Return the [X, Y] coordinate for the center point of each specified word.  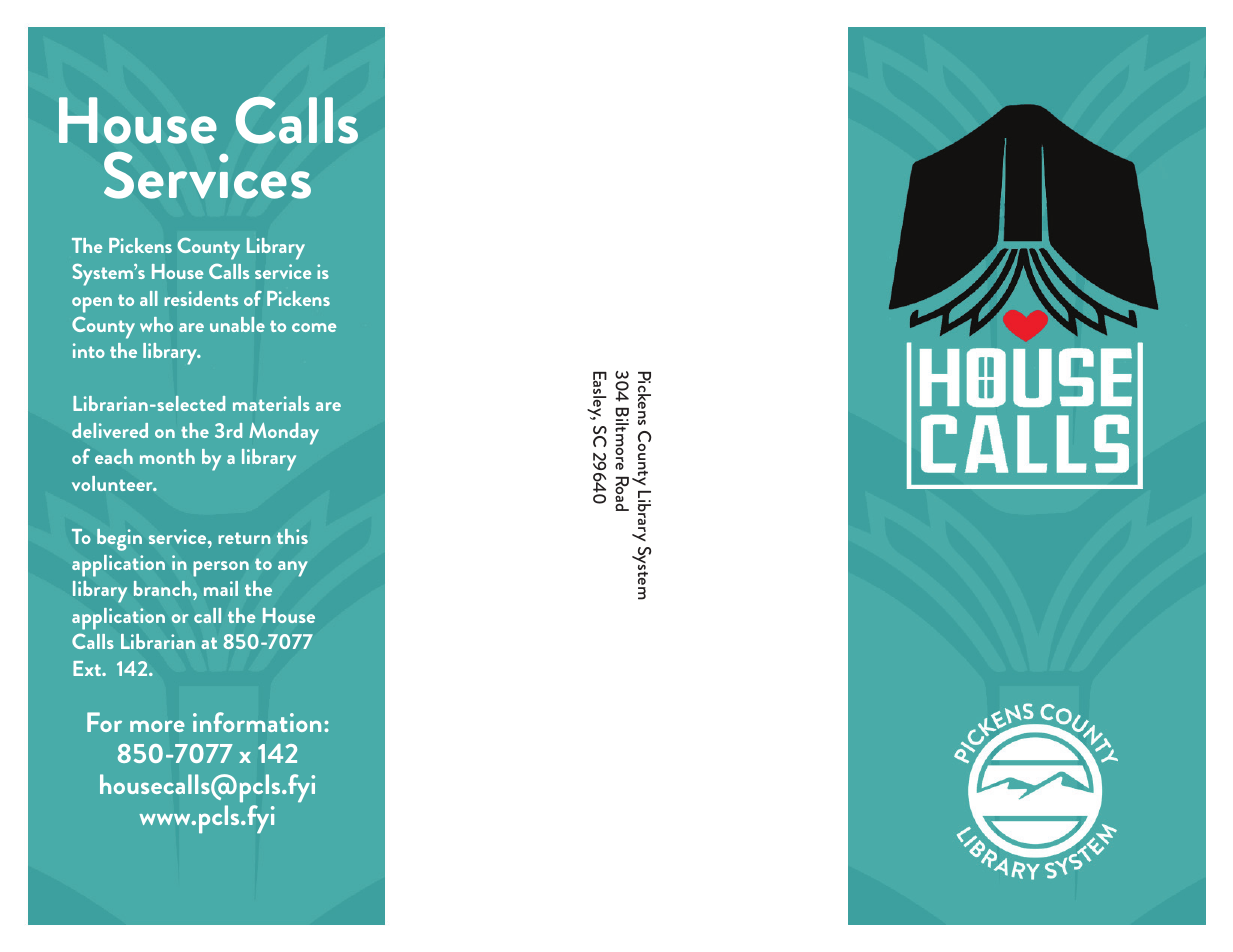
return [244, 538]
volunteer [114, 483]
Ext [88, 668]
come [314, 327]
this [292, 536]
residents [201, 298]
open [92, 305]
